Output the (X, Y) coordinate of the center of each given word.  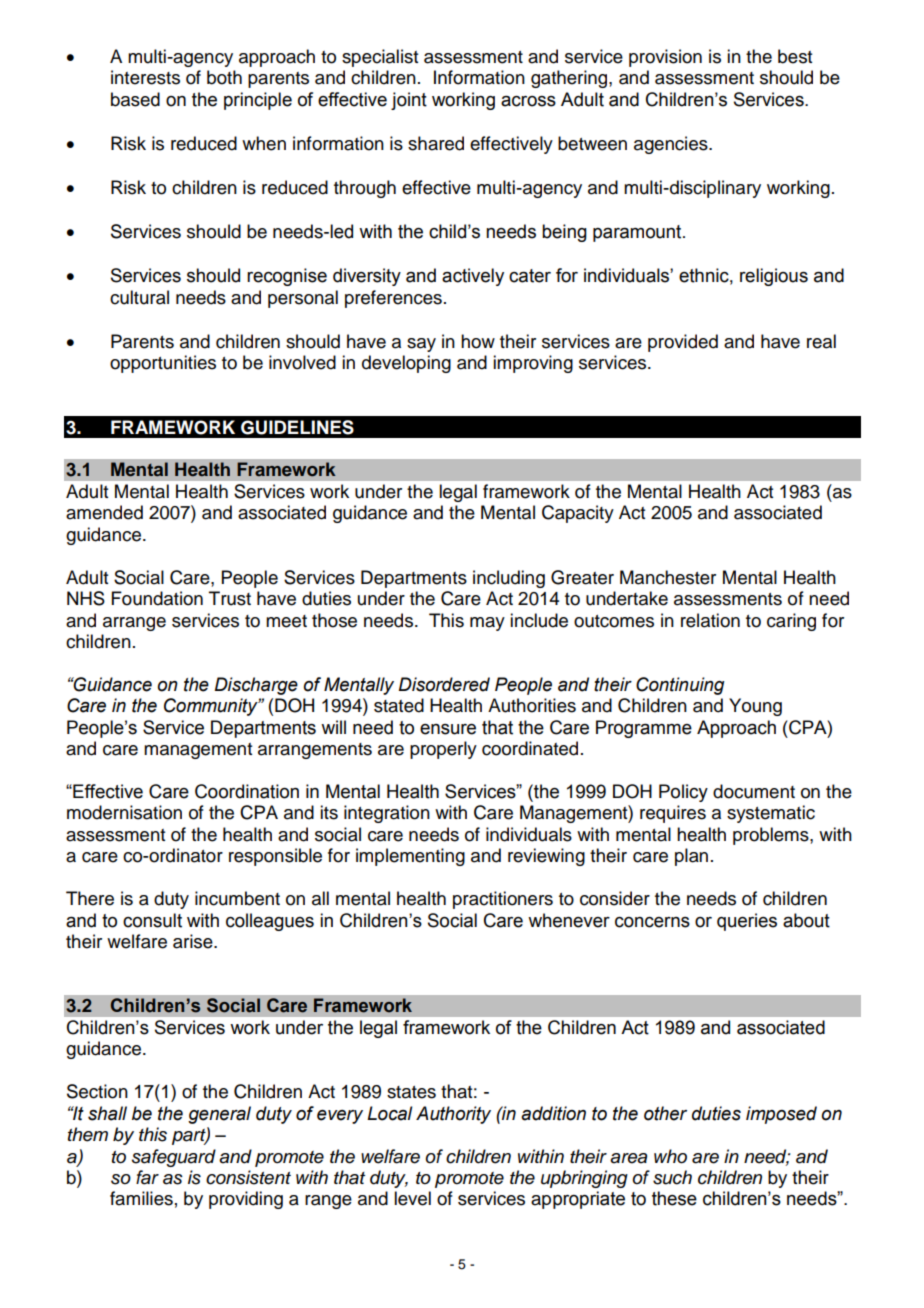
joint (409, 101)
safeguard (174, 1158)
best (795, 56)
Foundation (157, 598)
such (672, 1177)
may (487, 624)
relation (710, 620)
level (412, 1198)
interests (145, 77)
